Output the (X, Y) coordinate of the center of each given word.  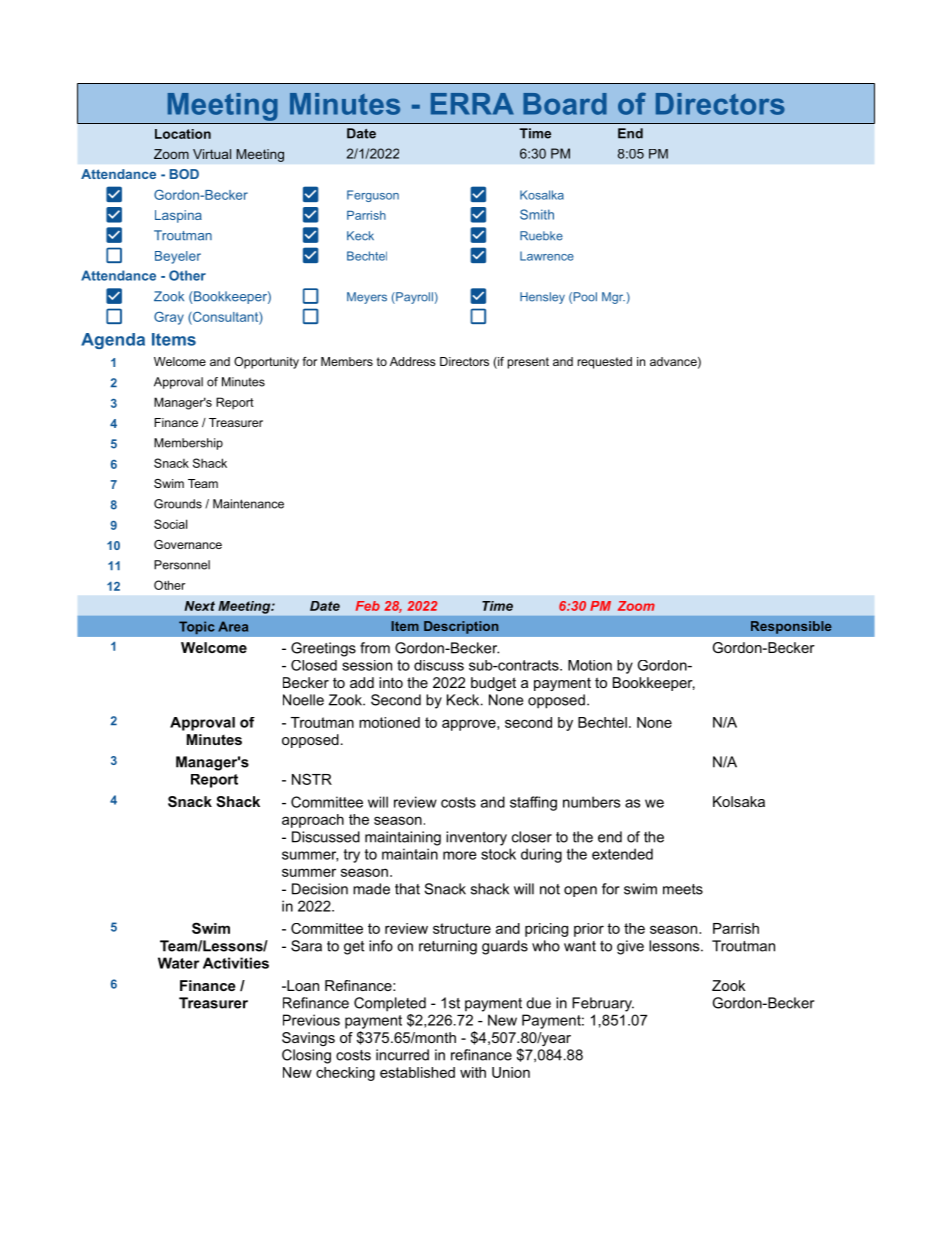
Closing (306, 1056)
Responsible (791, 627)
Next (199, 606)
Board (565, 104)
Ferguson (373, 196)
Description (461, 627)
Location (183, 134)
